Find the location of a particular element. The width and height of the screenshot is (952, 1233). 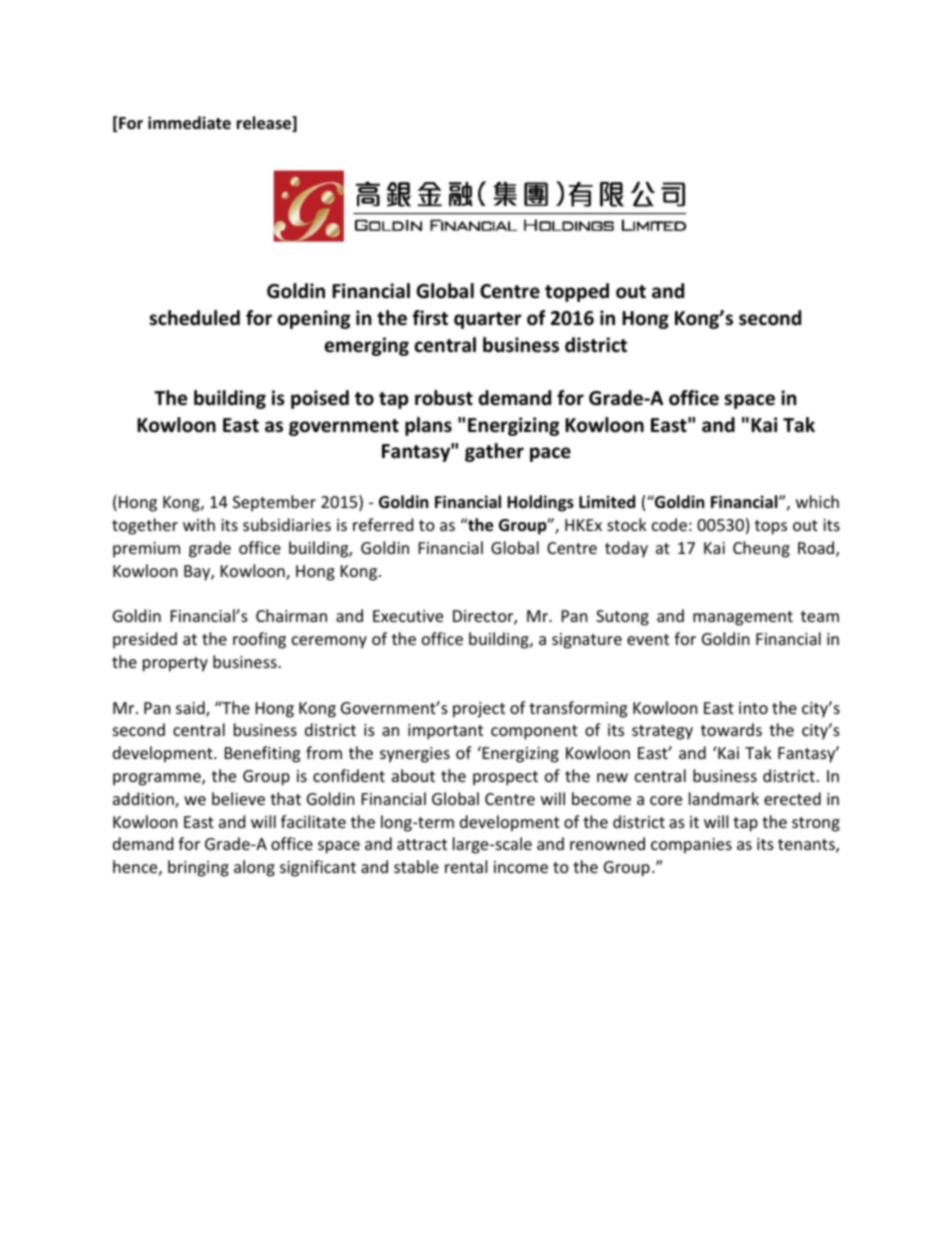

roofing is located at coordinates (259, 640).
